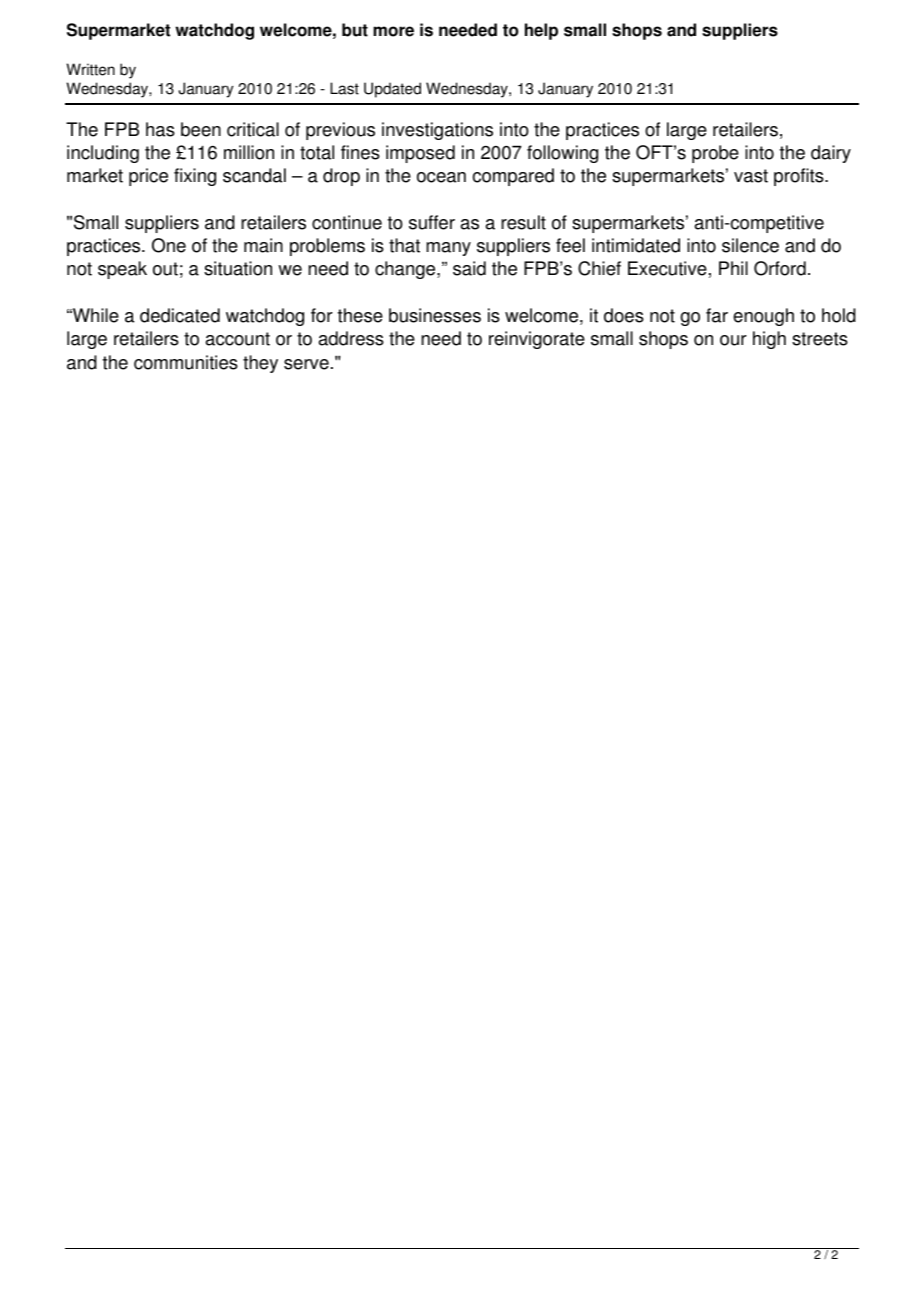 This page has height=1308, width=924. What do you see at coordinates (169, 245) in the page?
I see `One` at bounding box center [169, 245].
